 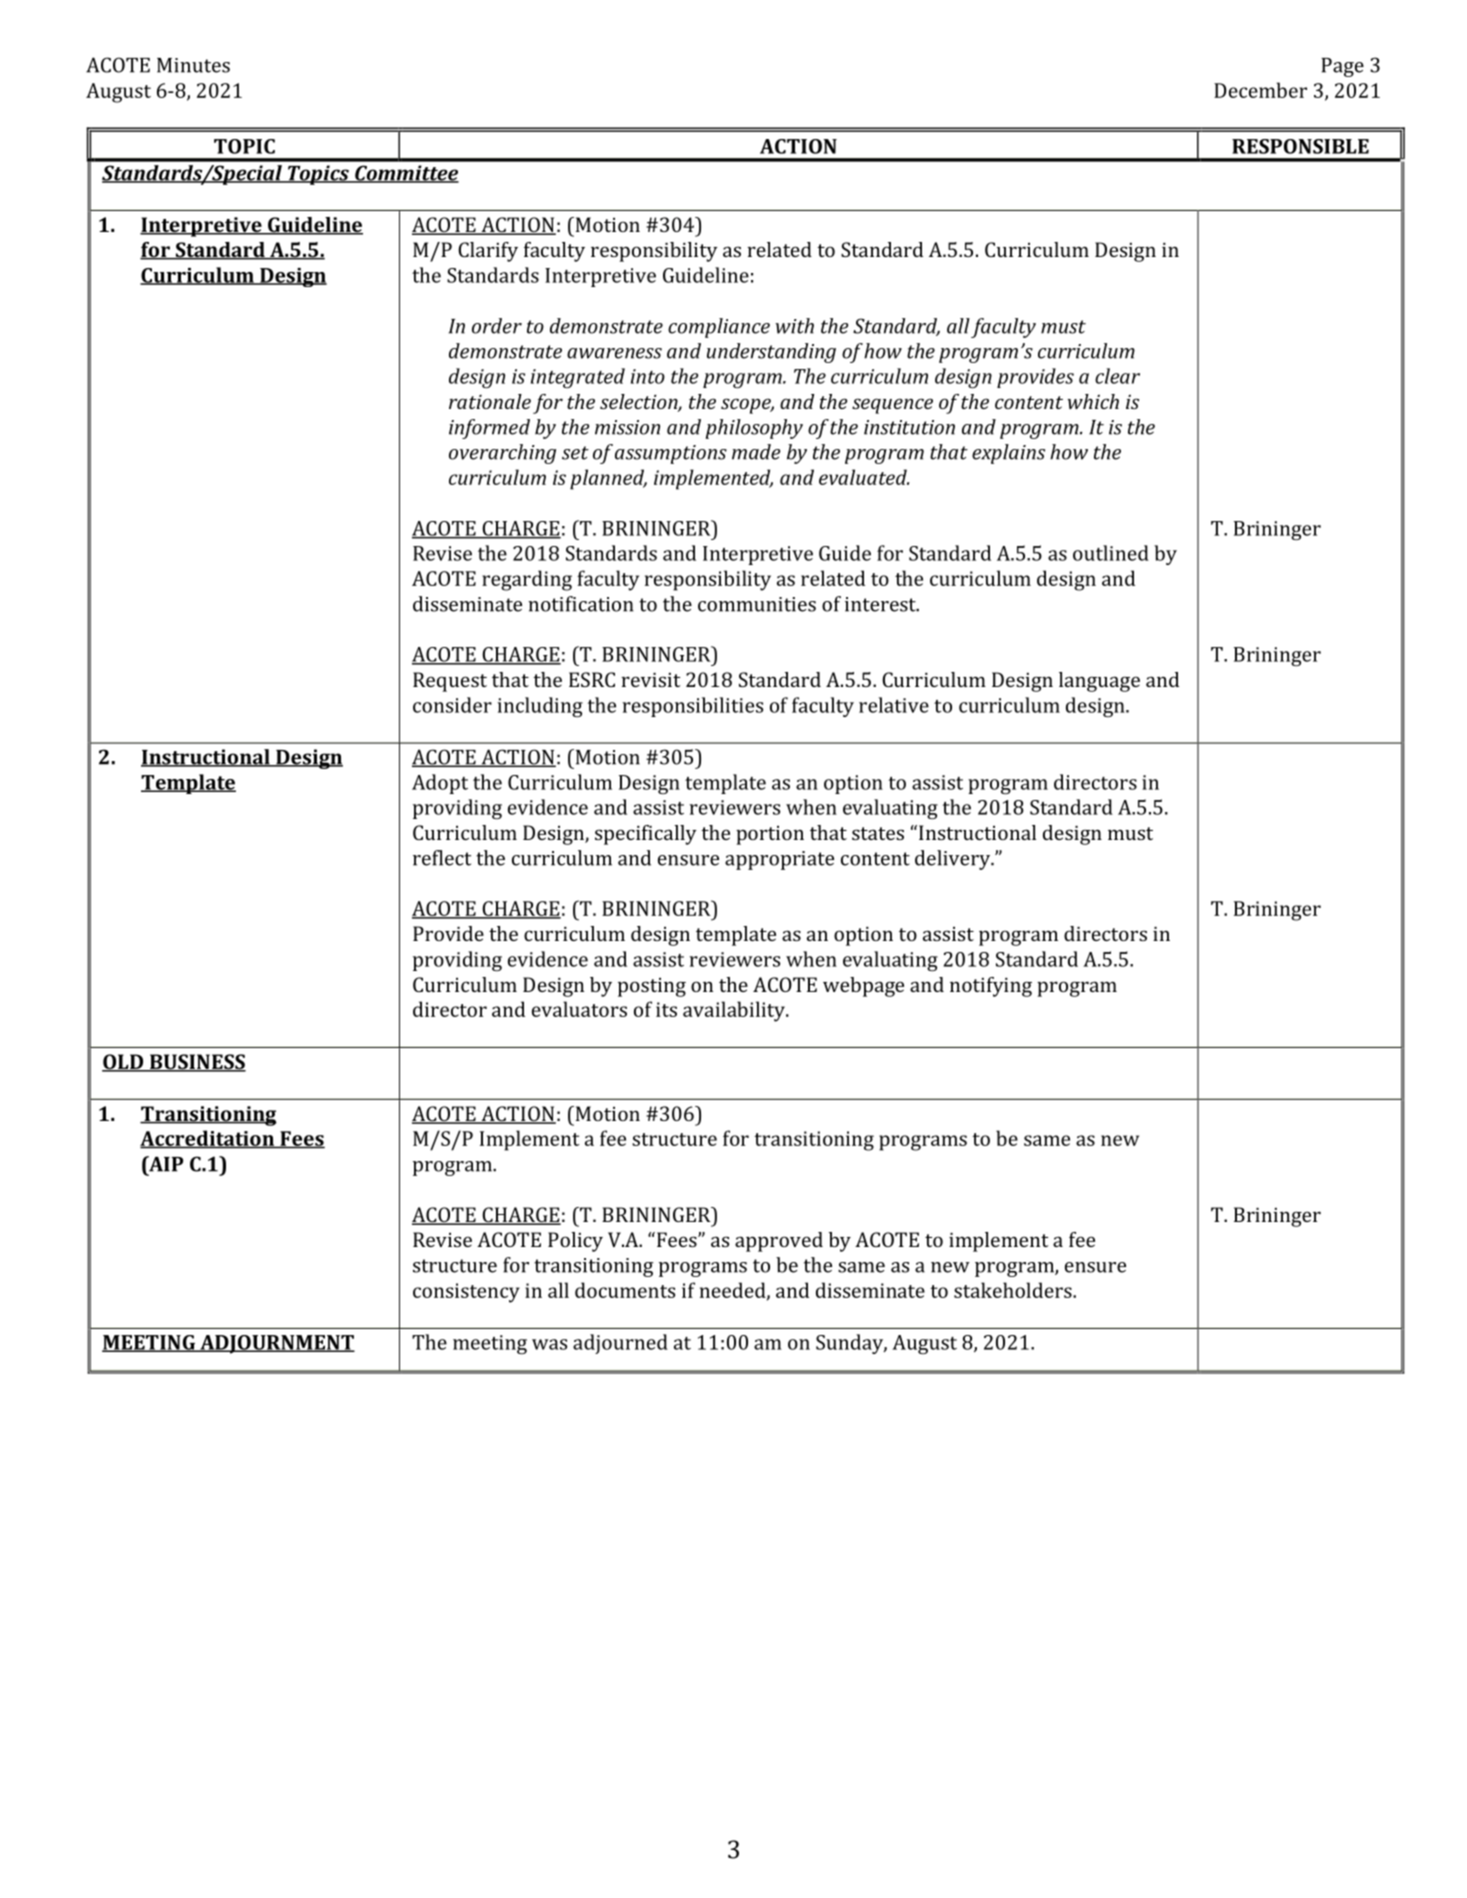 I want to click on made, so click(x=756, y=452).
